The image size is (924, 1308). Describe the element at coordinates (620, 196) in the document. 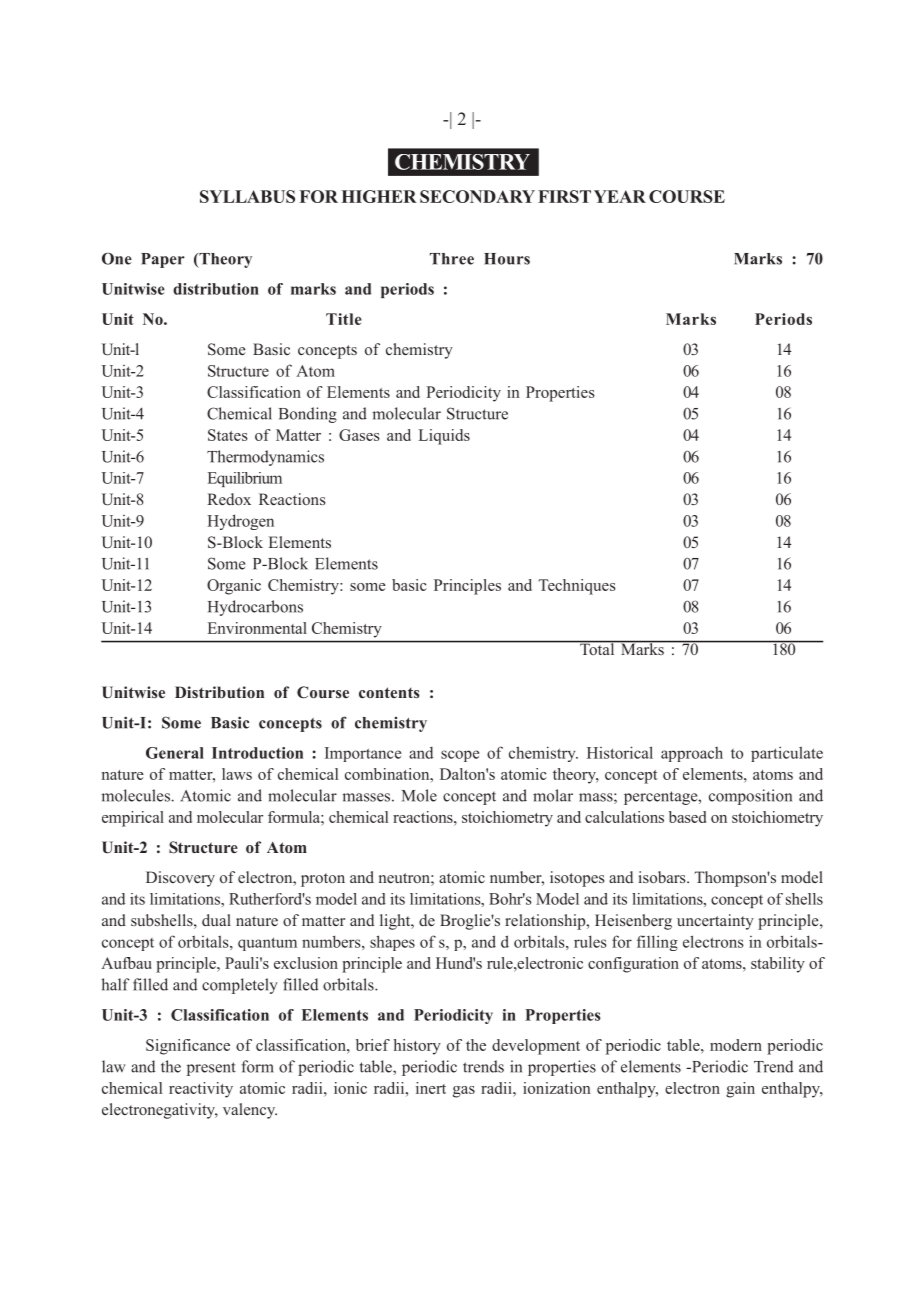

I see `YEAR` at that location.
